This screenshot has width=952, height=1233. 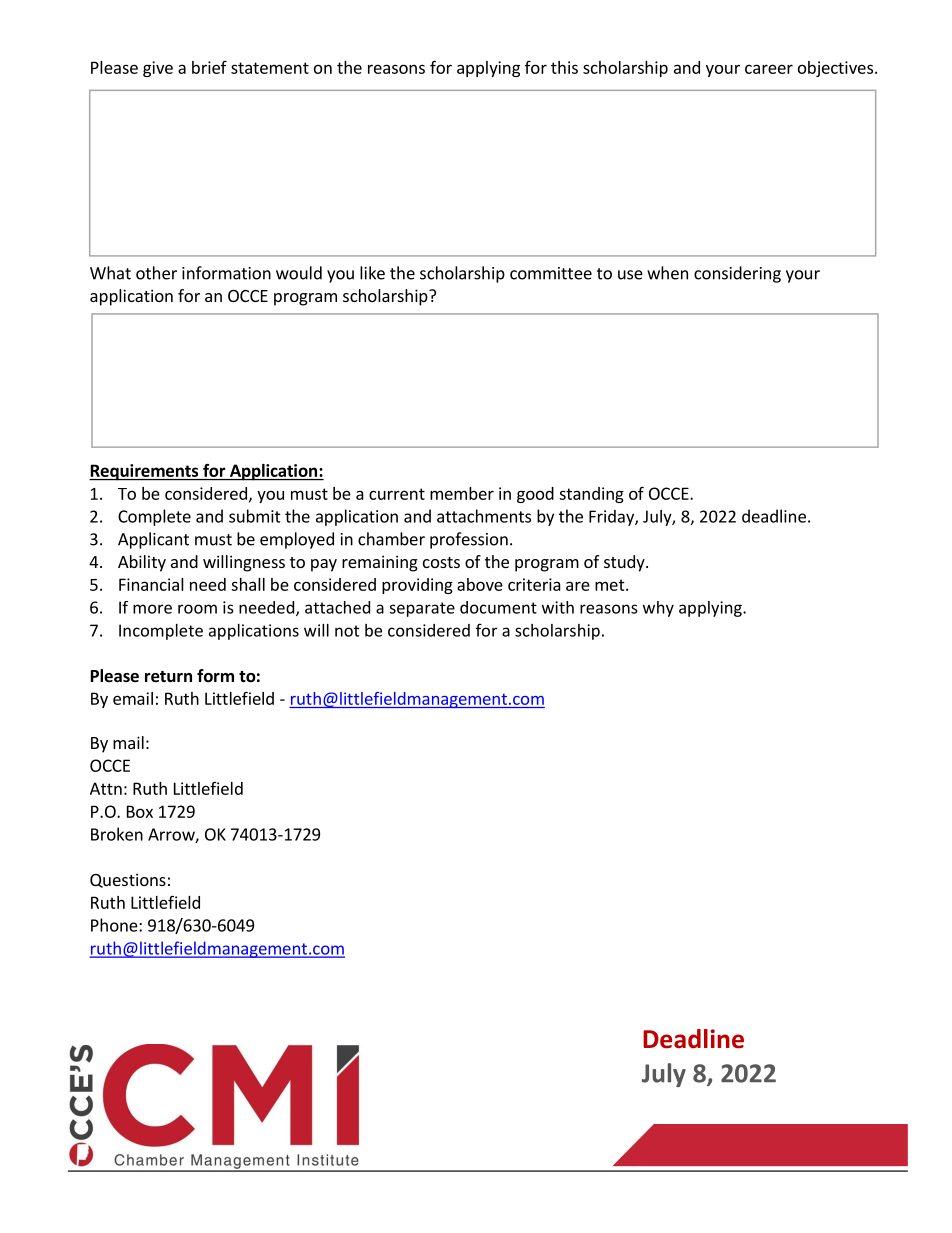 What do you see at coordinates (564, 67) in the screenshot?
I see `this` at bounding box center [564, 67].
